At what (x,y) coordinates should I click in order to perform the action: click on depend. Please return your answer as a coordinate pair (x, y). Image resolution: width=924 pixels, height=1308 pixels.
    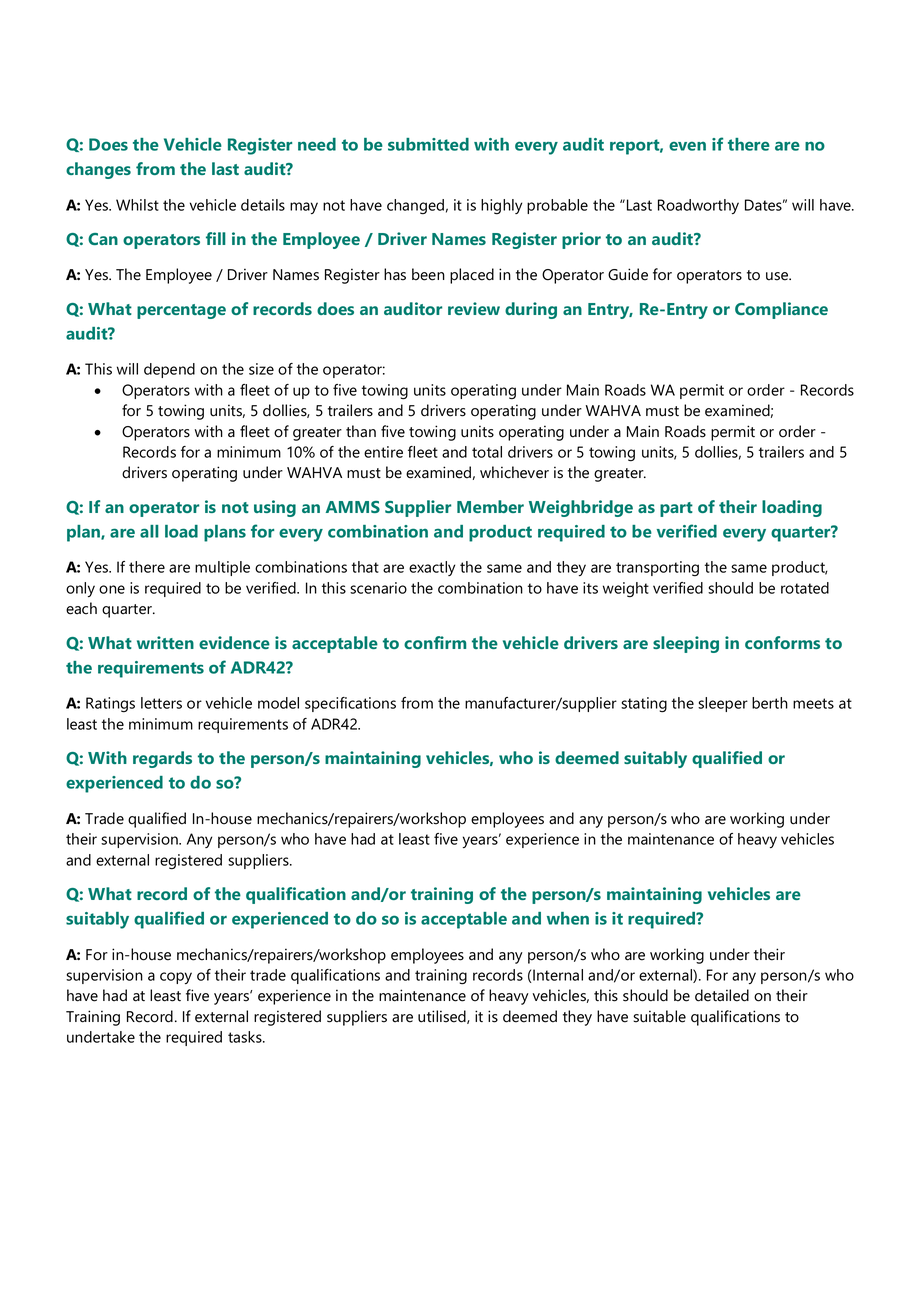
    Looking at the image, I should click on (169, 370).
